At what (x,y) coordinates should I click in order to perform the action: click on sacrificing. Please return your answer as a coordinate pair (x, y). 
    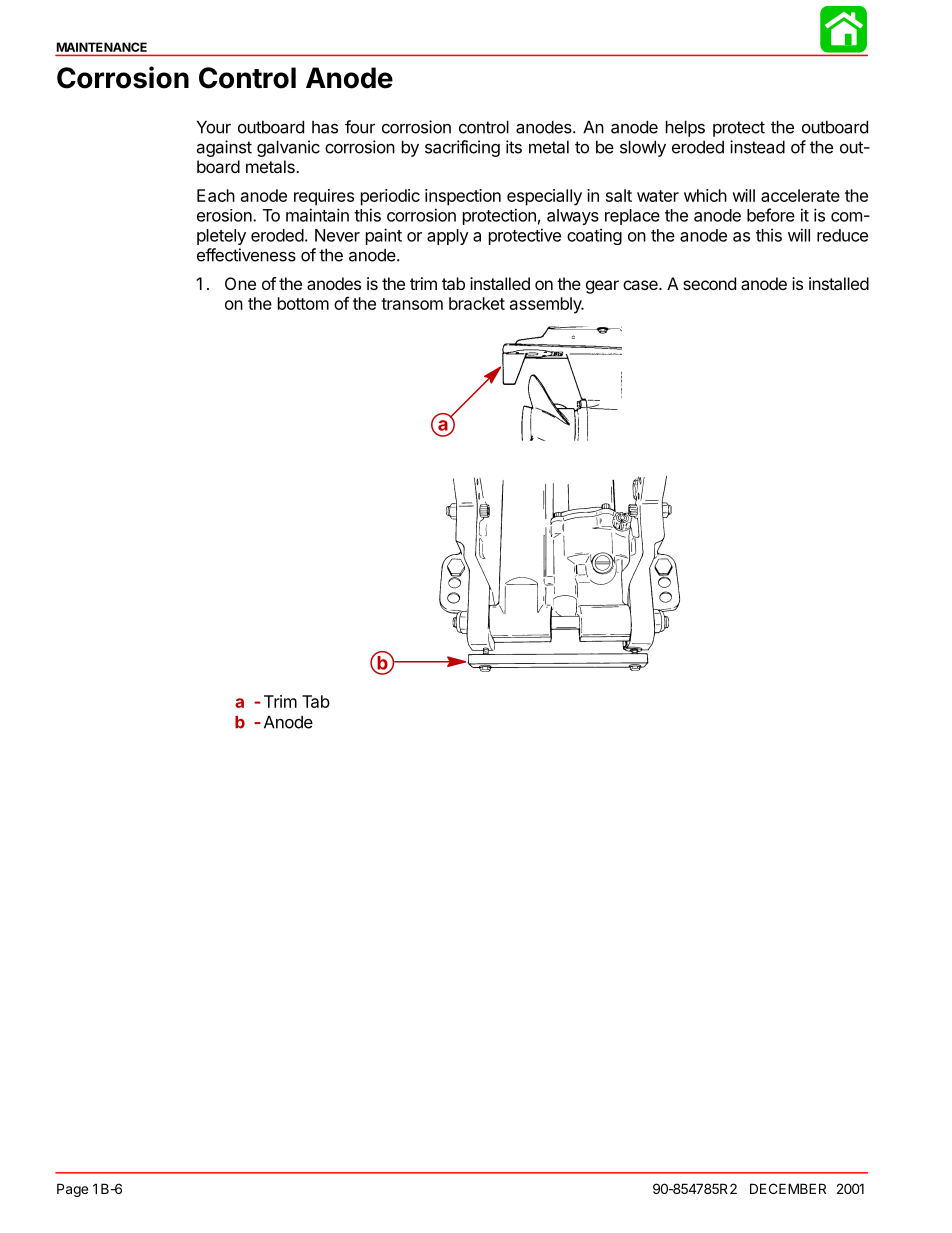
    Looking at the image, I should click on (462, 148).
